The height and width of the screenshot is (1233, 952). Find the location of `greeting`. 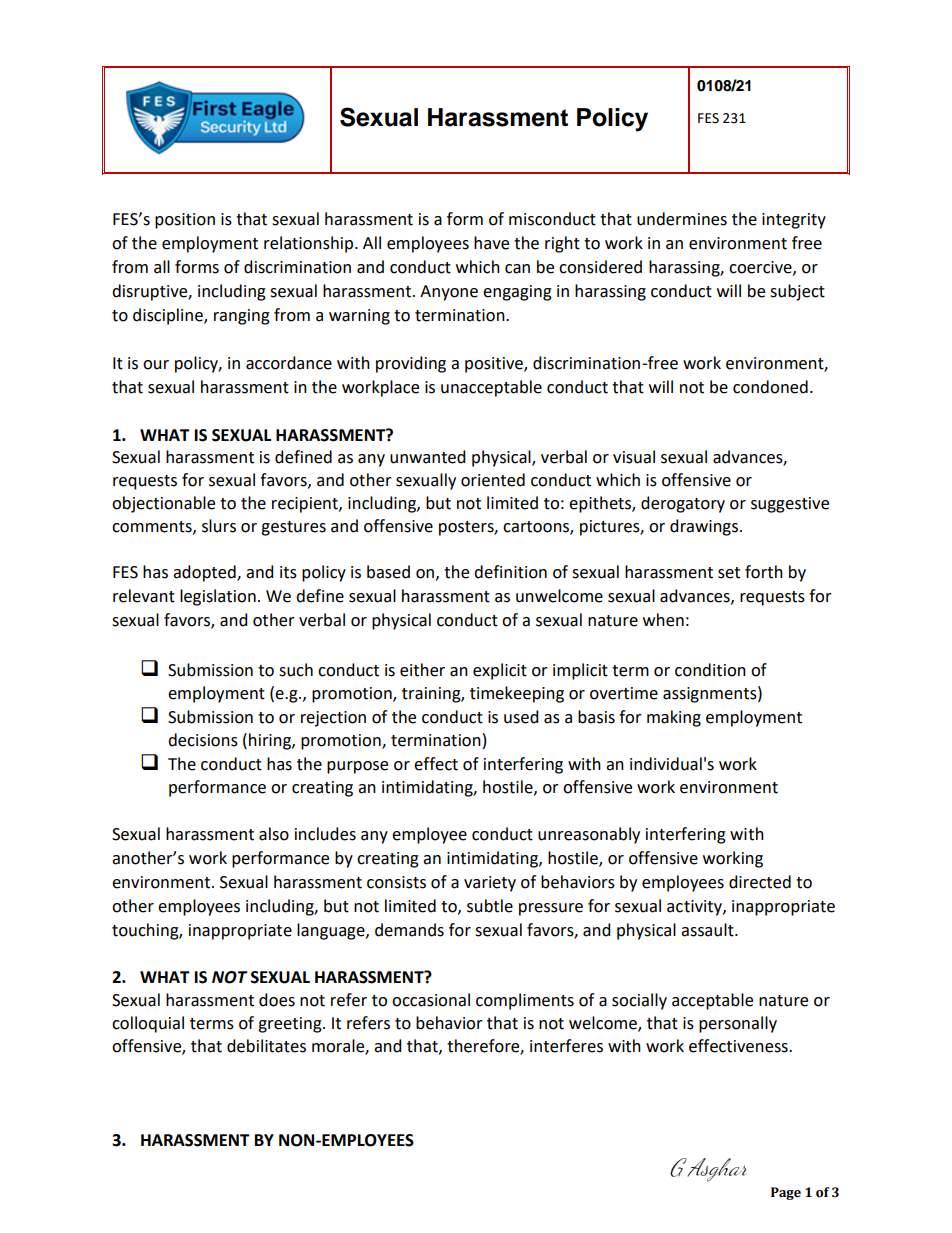

greeting is located at coordinates (291, 1025).
